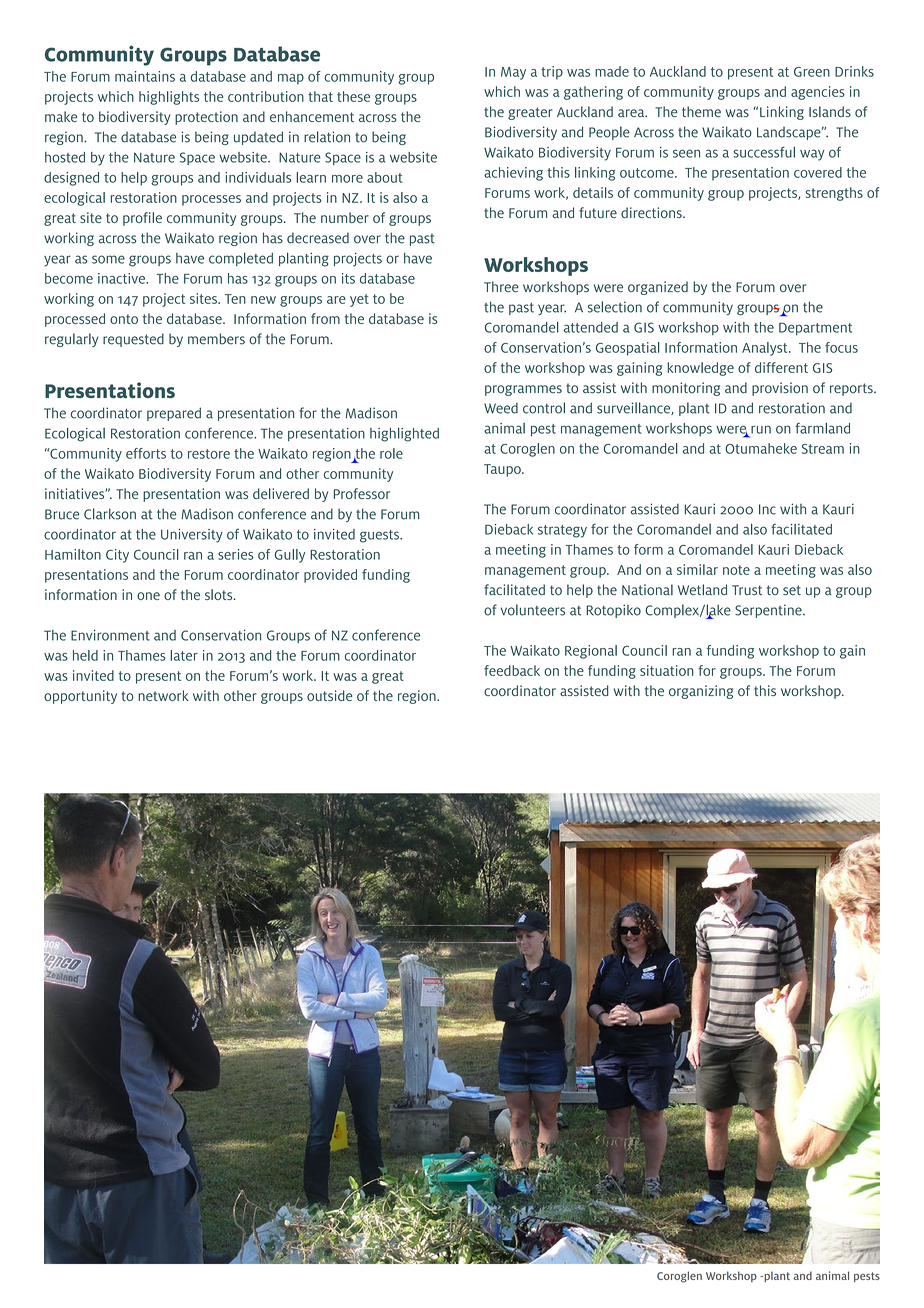 The image size is (924, 1308). What do you see at coordinates (169, 98) in the screenshot?
I see `highlights` at bounding box center [169, 98].
